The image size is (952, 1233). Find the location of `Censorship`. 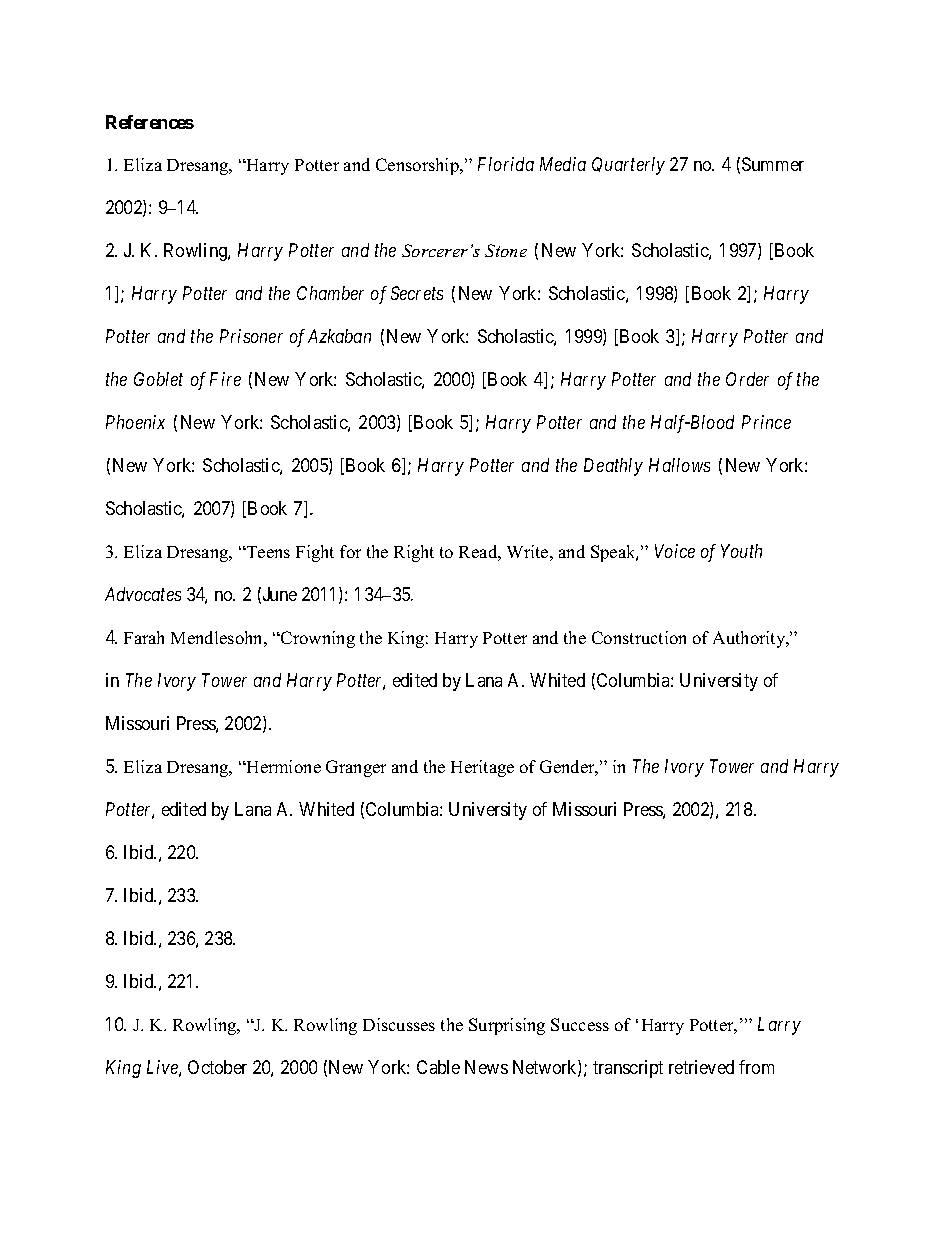

Censorship is located at coordinates (418, 166).
